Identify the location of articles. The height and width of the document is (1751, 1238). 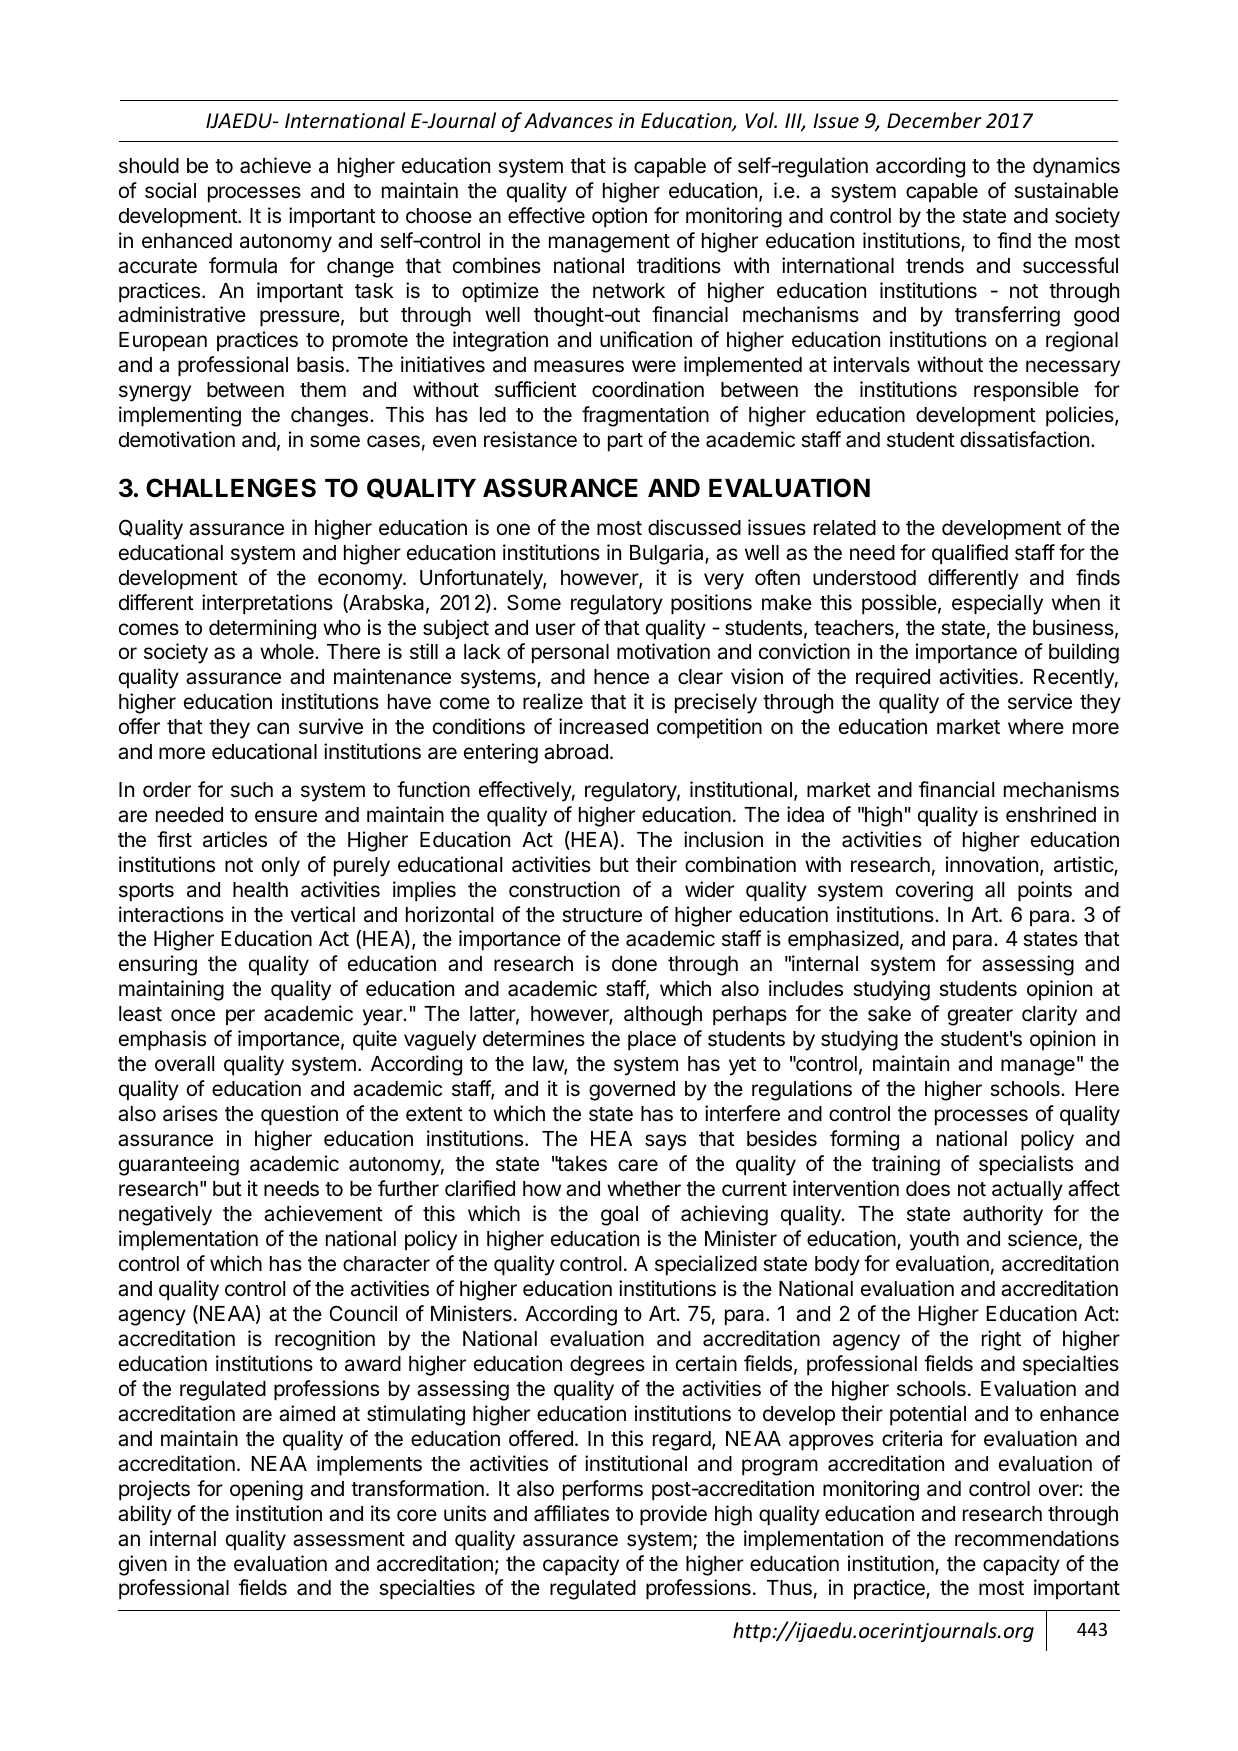
(235, 839).
